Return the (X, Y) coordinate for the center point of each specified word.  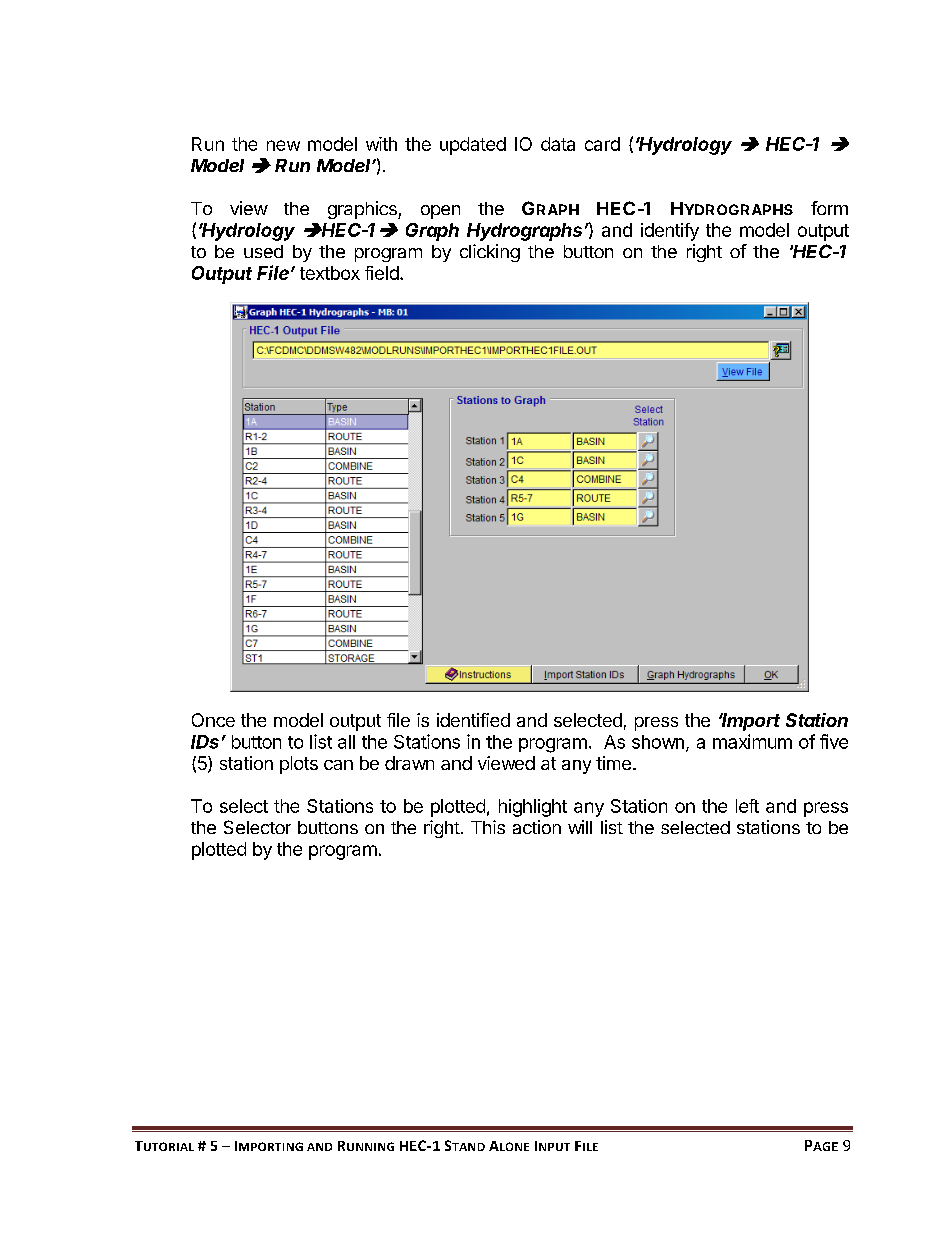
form (829, 208)
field (382, 273)
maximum (752, 741)
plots (299, 765)
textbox (330, 273)
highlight (533, 808)
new (283, 145)
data (558, 144)
